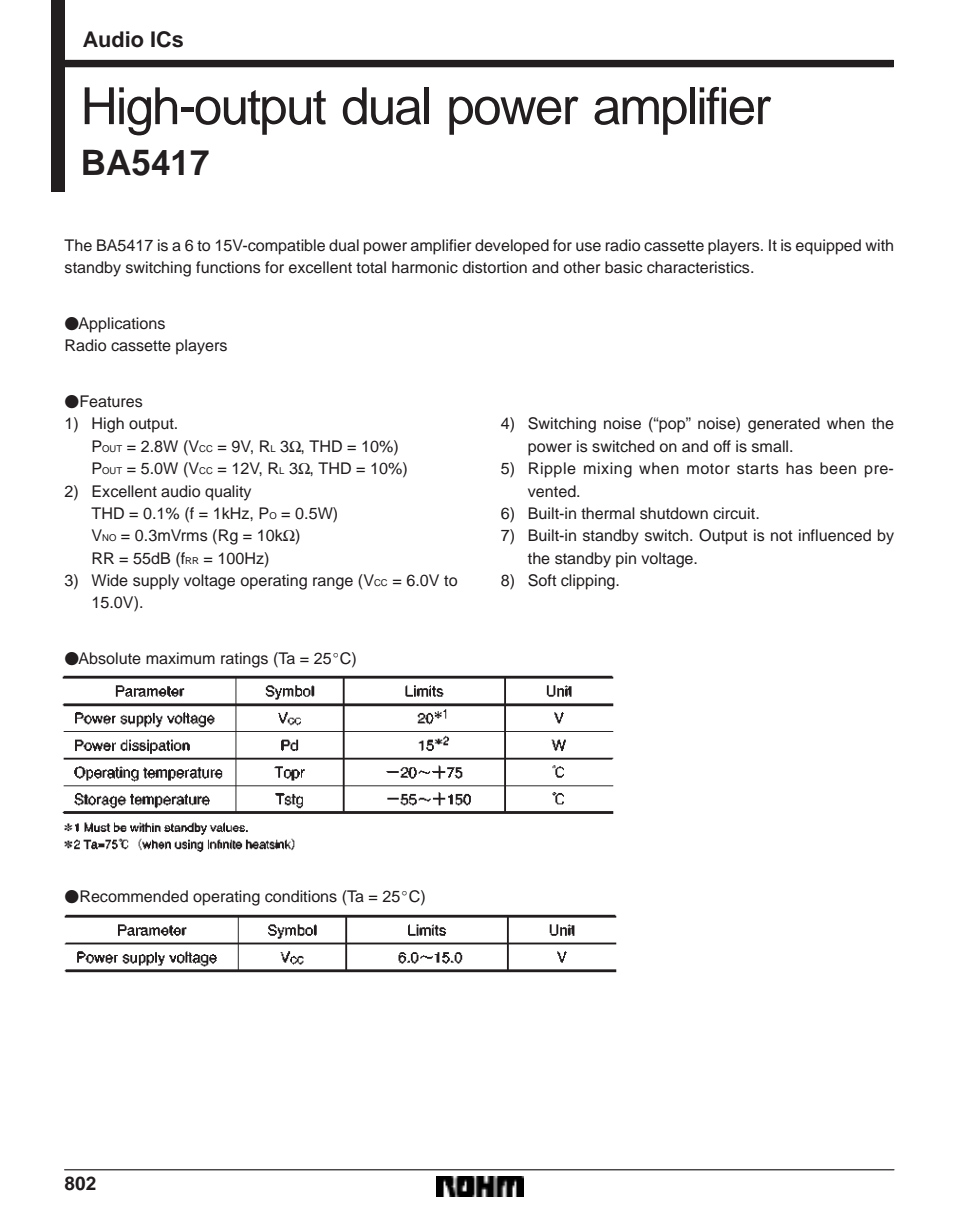 This document has height=1232, width=959. I want to click on distortion, so click(495, 267).
